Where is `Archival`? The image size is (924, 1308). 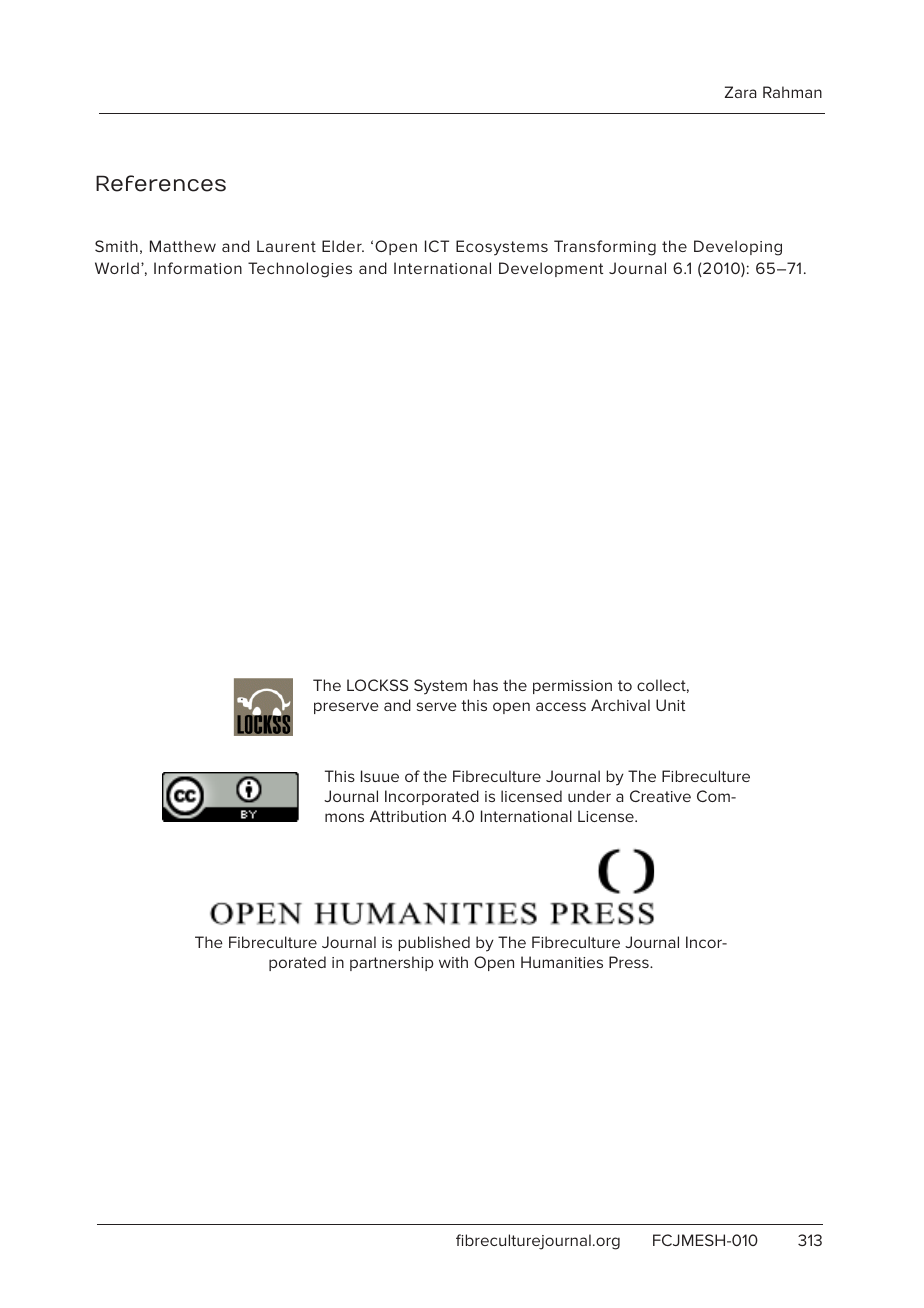 Archival is located at coordinates (620, 705).
